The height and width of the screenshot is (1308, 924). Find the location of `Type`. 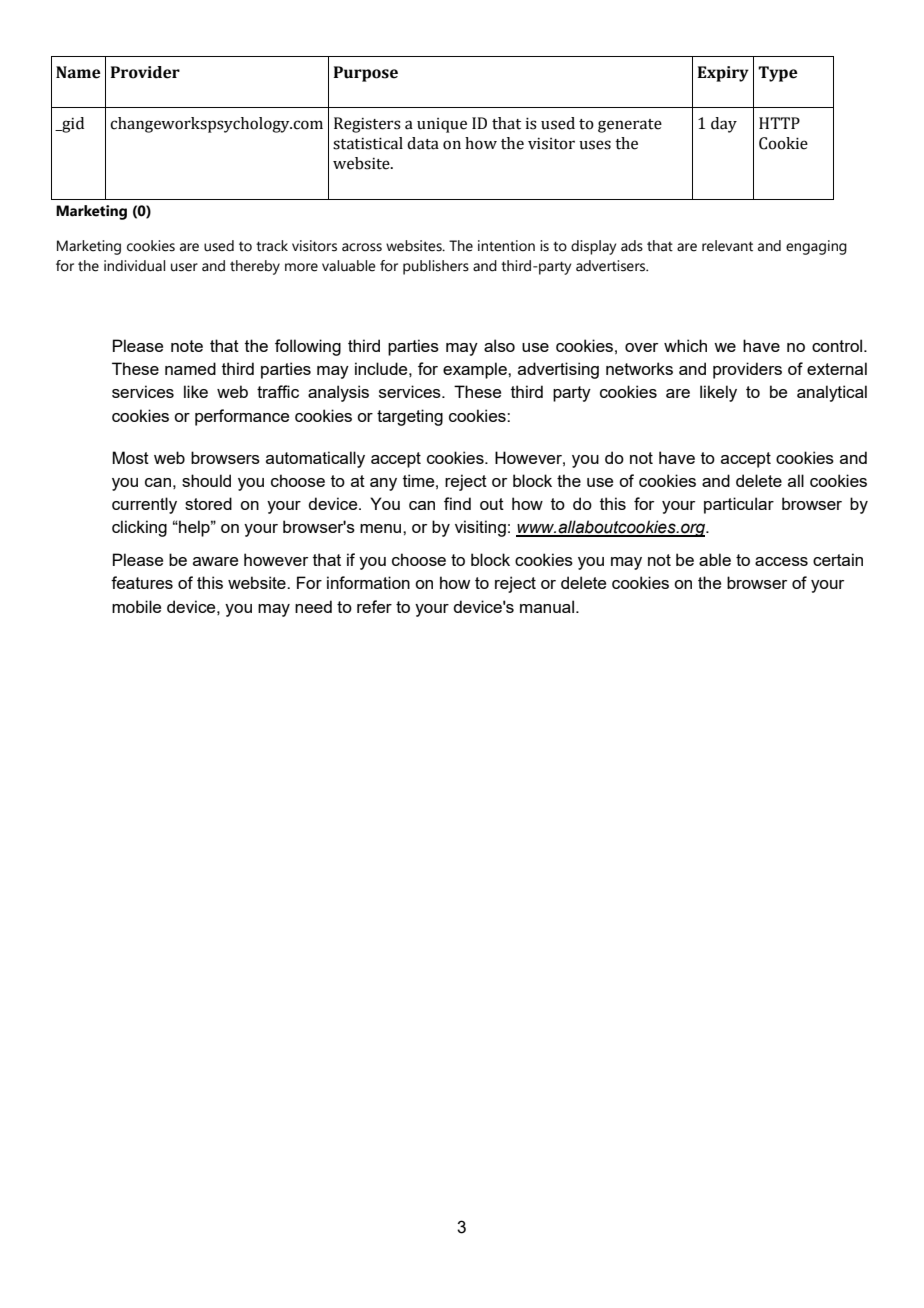

Type is located at coordinates (778, 74).
